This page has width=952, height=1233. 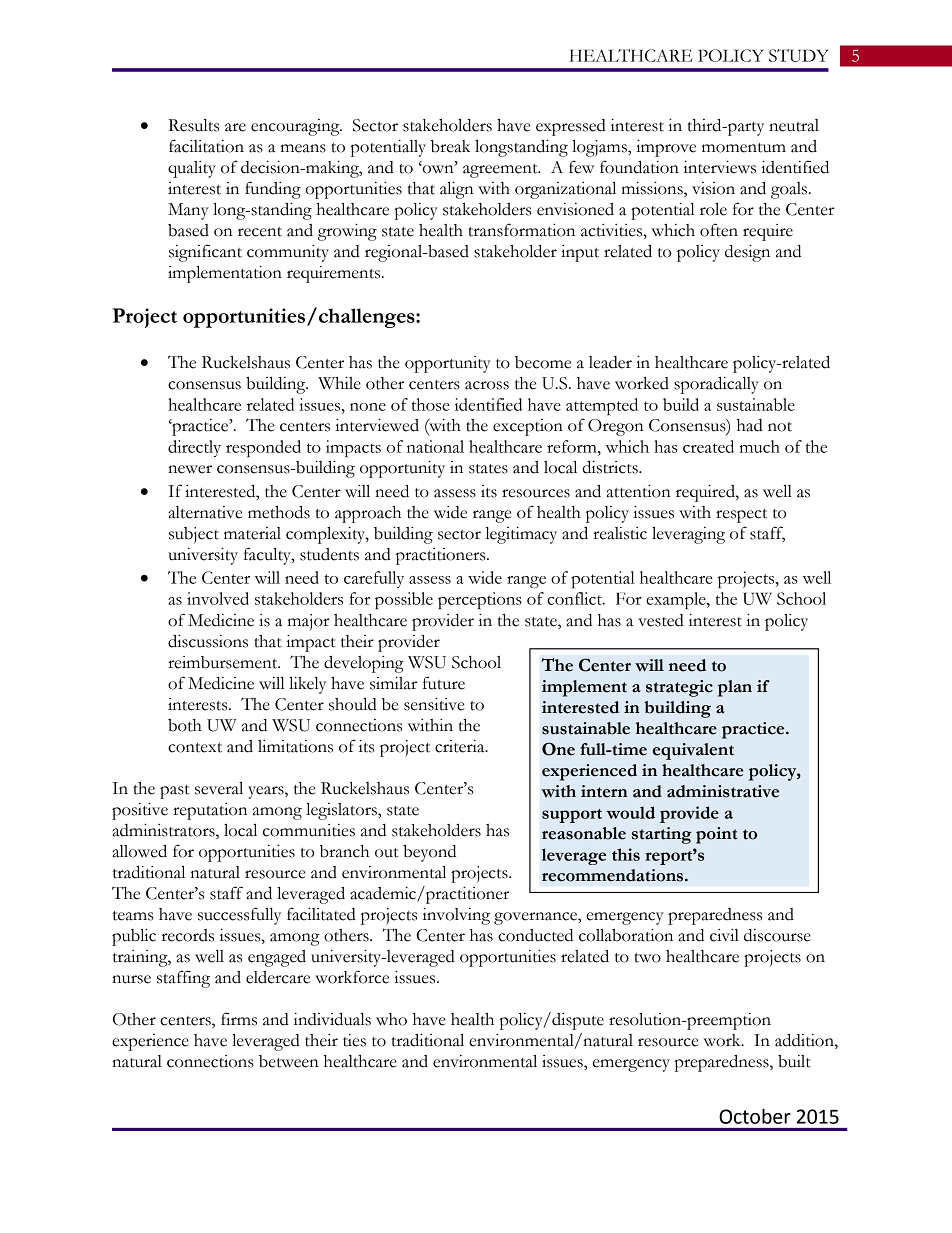 What do you see at coordinates (744, 148) in the page?
I see `momentum` at bounding box center [744, 148].
